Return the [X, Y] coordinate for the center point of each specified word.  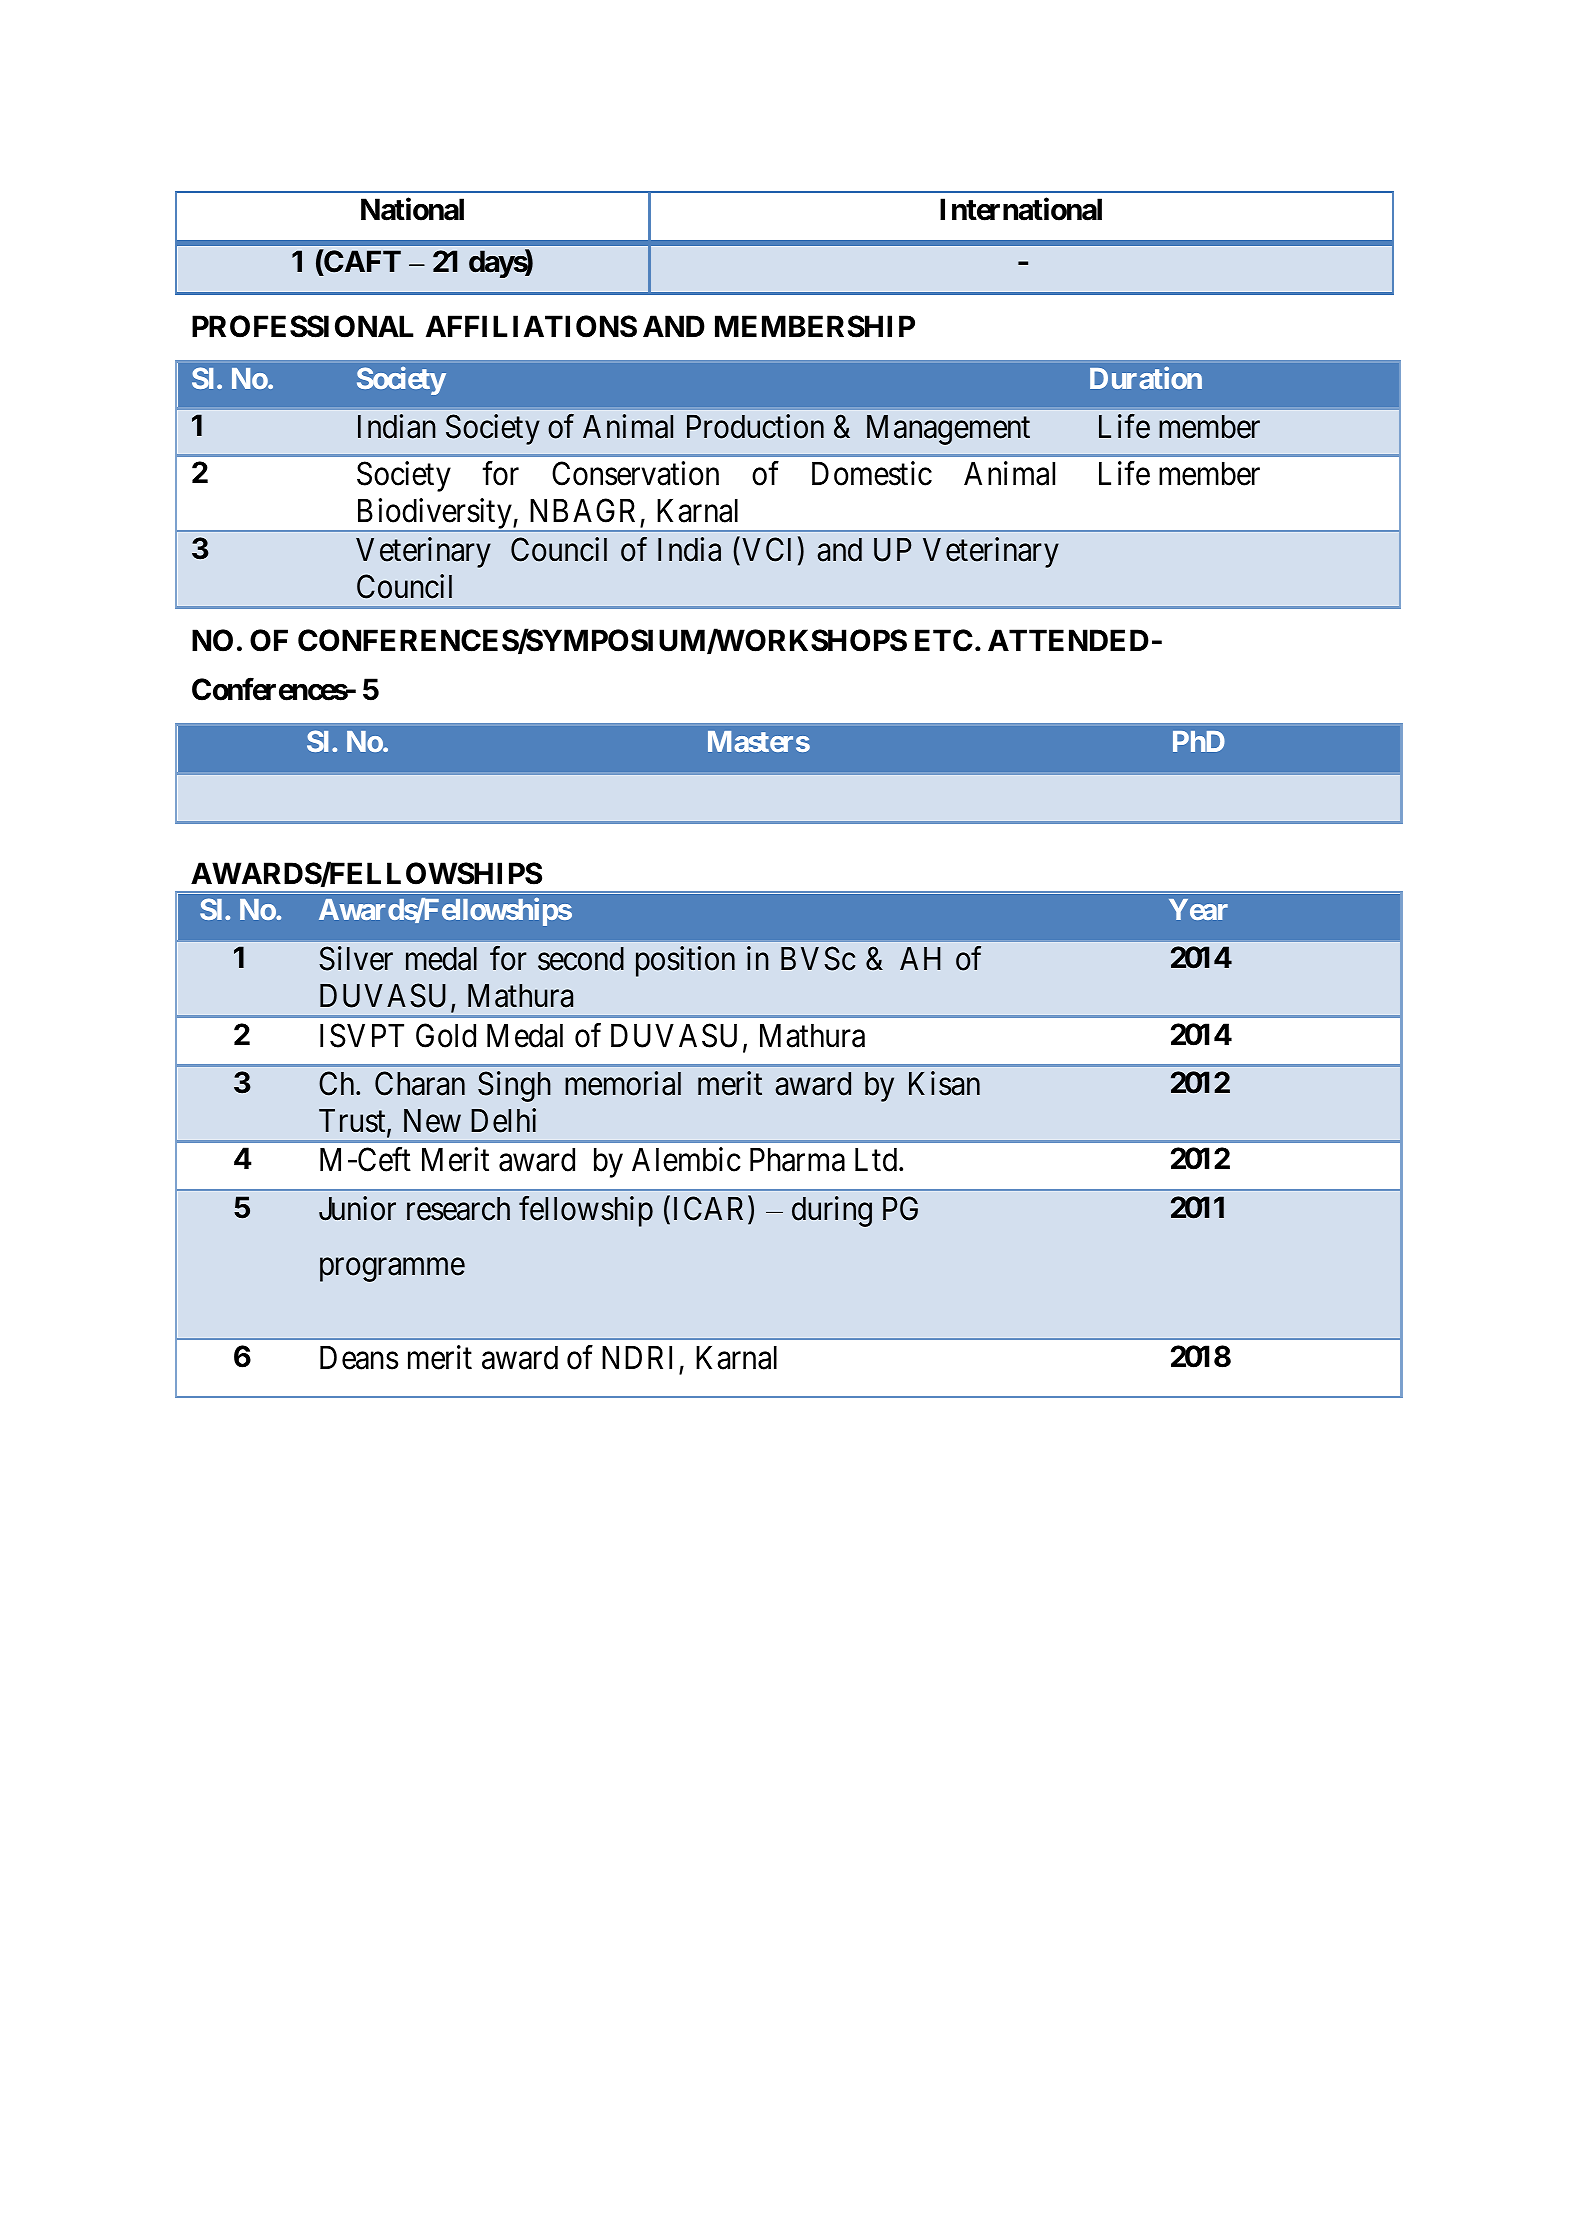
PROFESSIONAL [303, 326]
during [832, 1211]
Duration [1146, 378]
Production [755, 426]
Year [1198, 909]
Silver [356, 959]
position [685, 962]
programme [392, 1270]
